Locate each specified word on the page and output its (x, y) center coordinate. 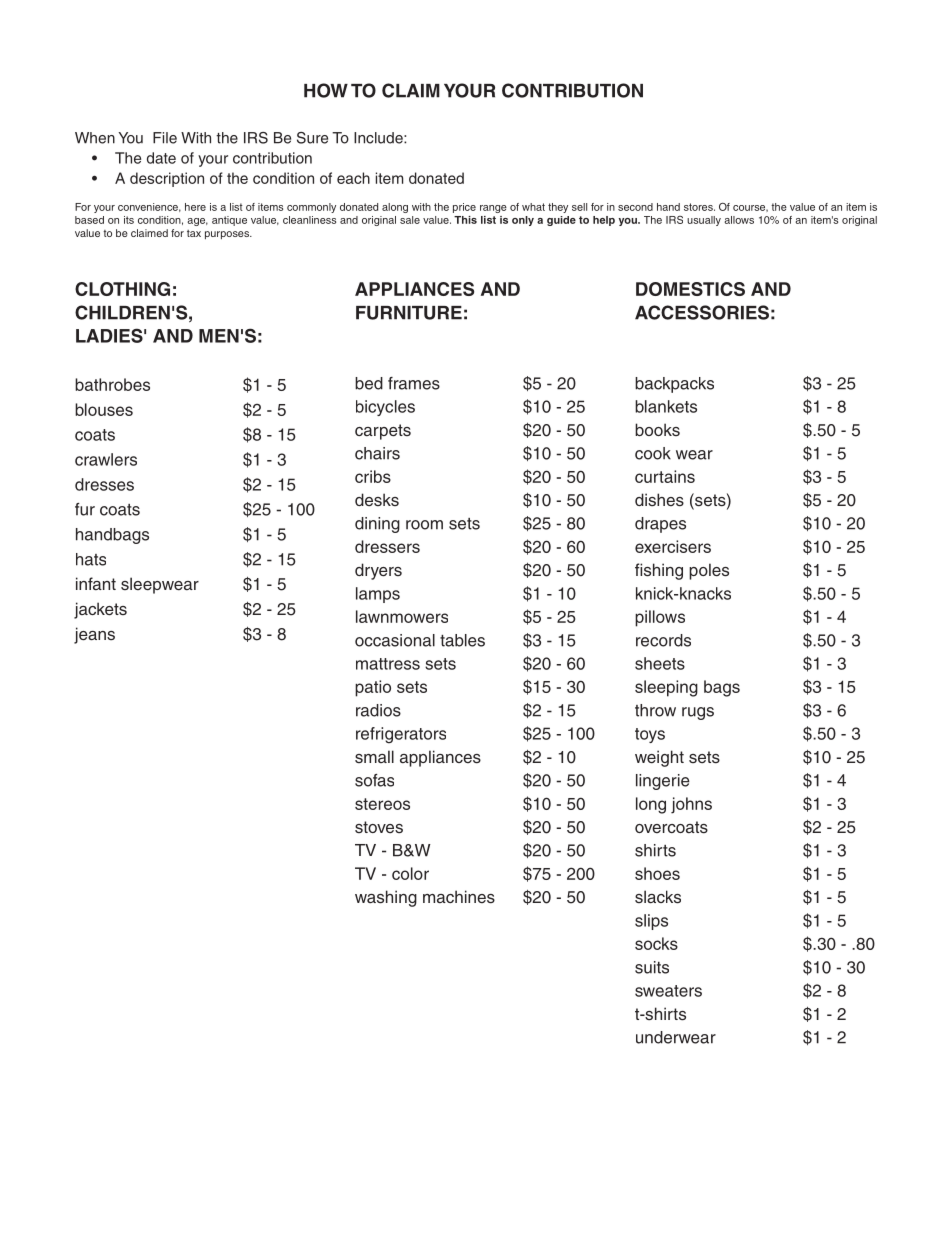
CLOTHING (122, 289)
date (161, 158)
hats (91, 559)
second (635, 207)
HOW (326, 90)
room (424, 525)
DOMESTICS (690, 289)
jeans (94, 635)
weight (659, 758)
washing (386, 898)
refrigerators (401, 735)
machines (459, 897)
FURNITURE (409, 313)
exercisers (673, 546)
